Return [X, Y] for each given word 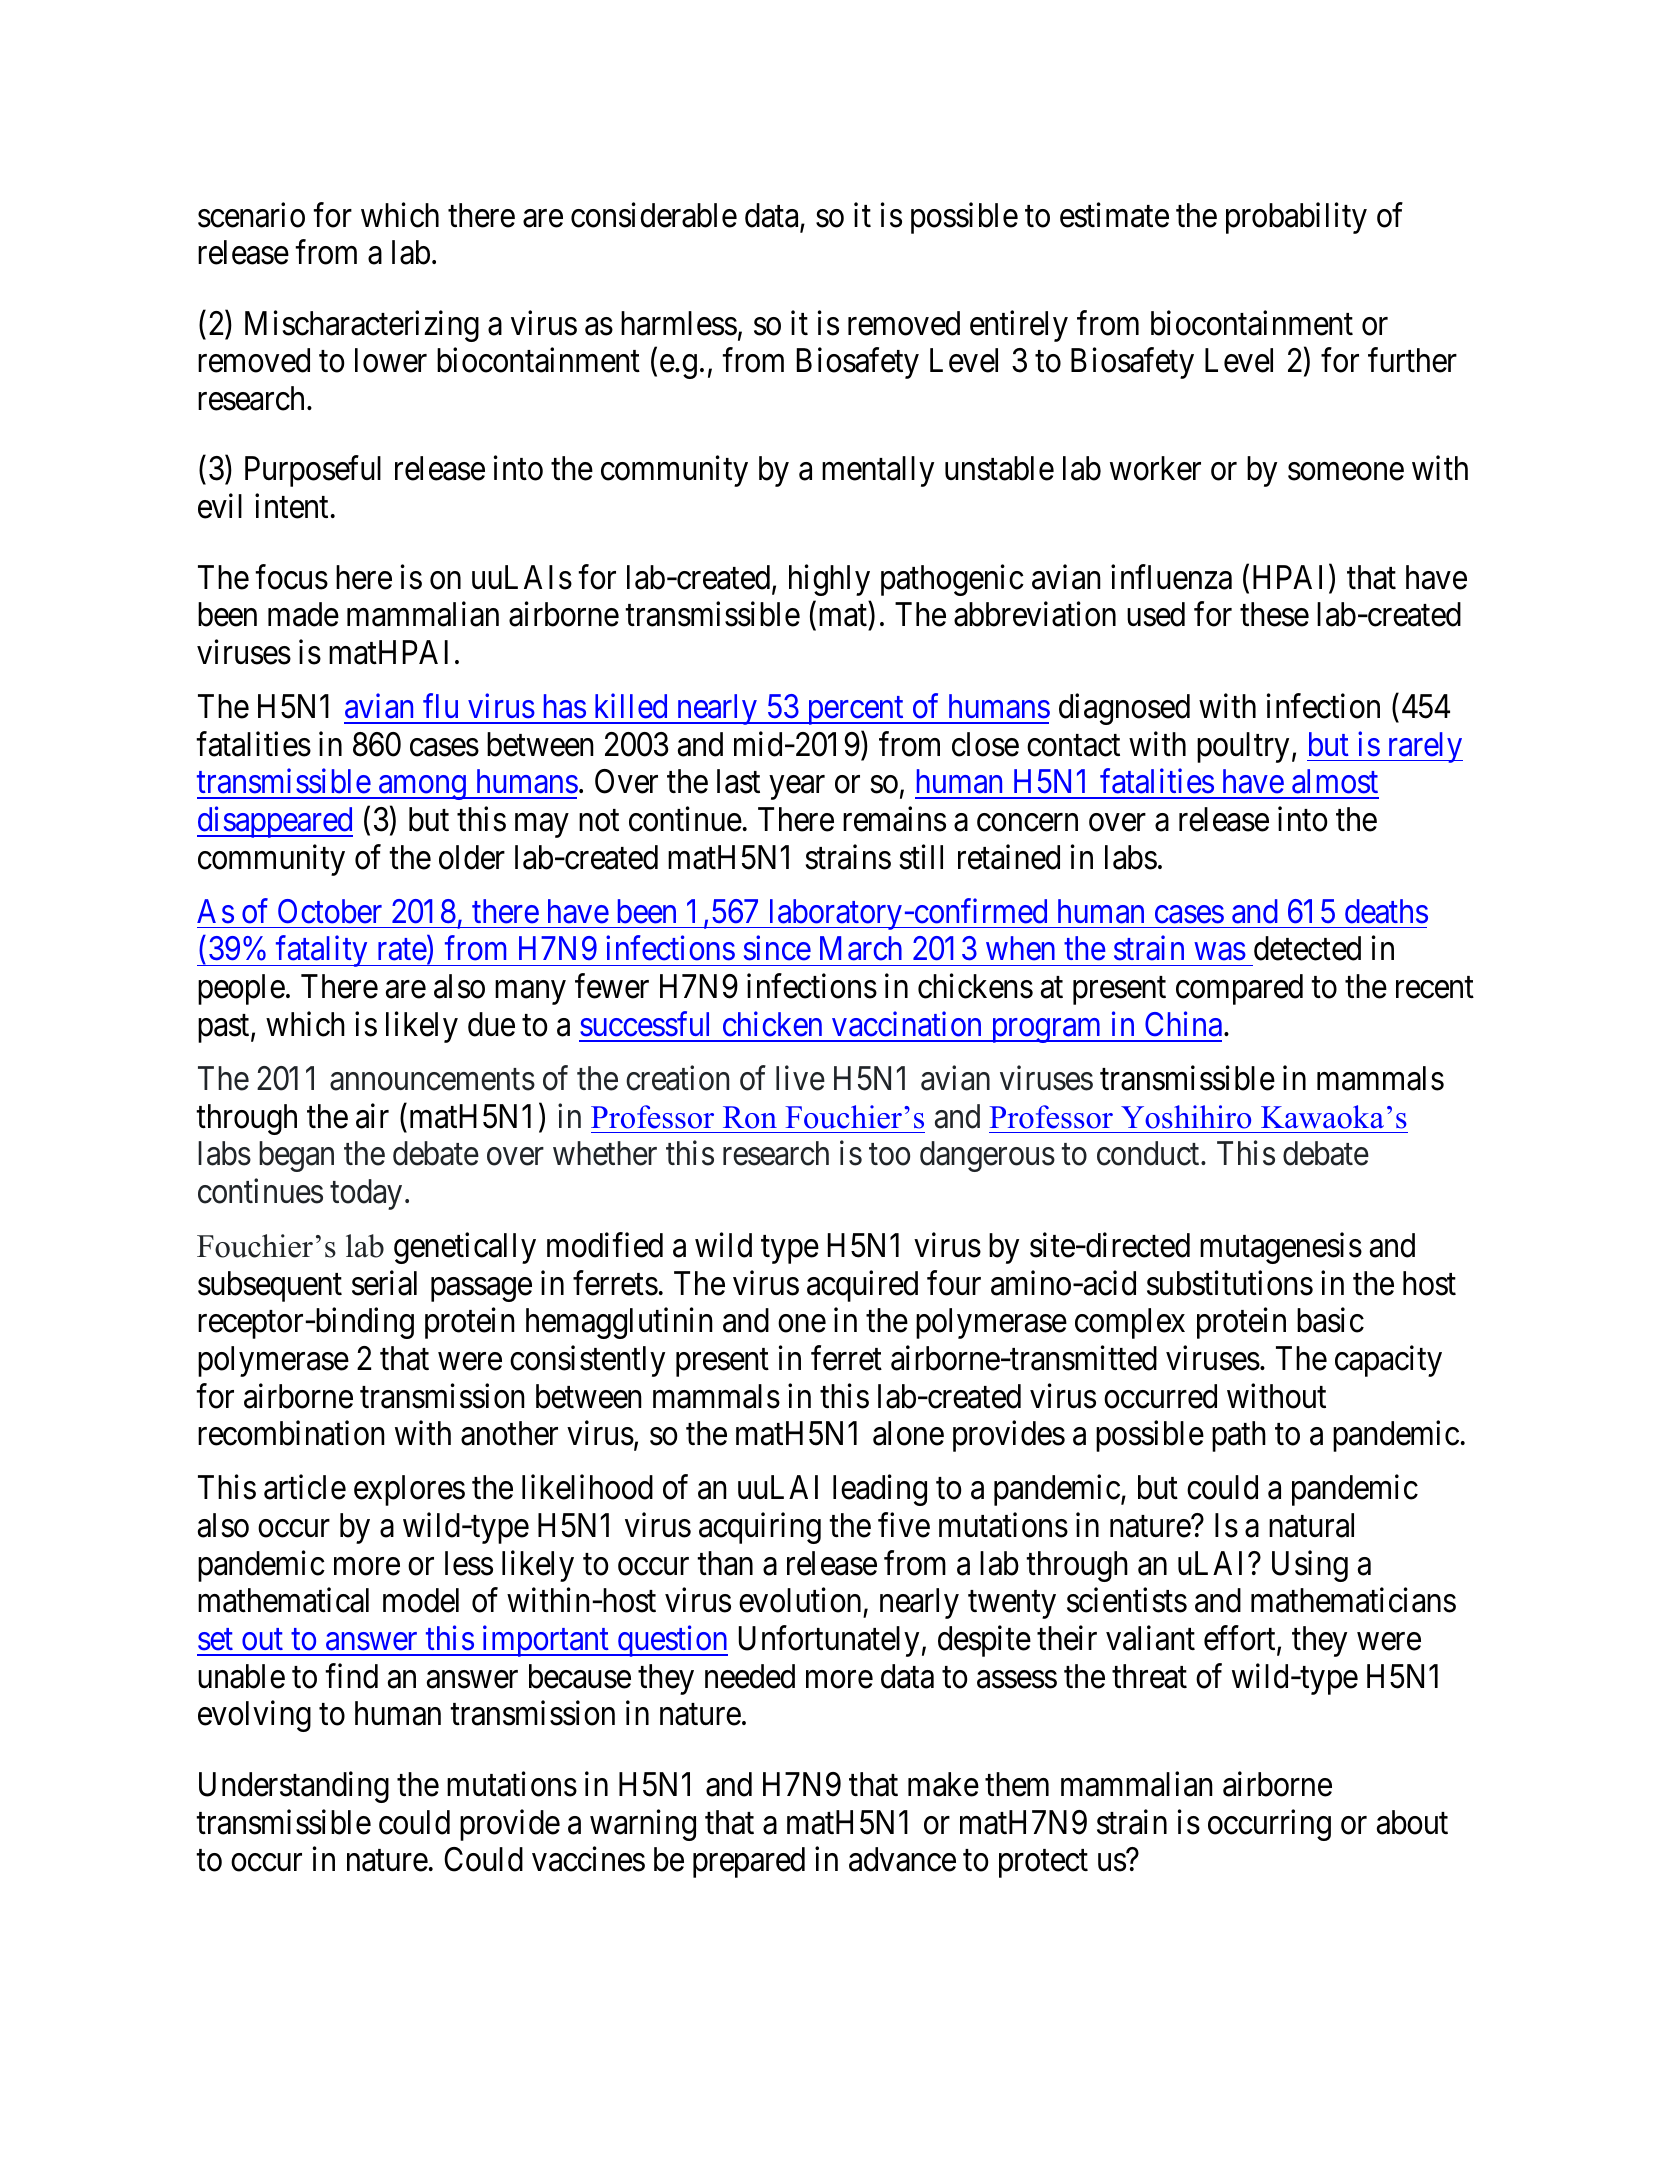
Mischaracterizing [362, 326]
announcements [432, 1080]
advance [902, 1859]
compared [1239, 989]
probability [1296, 218]
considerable [654, 215]
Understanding [294, 1787]
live [800, 1078]
